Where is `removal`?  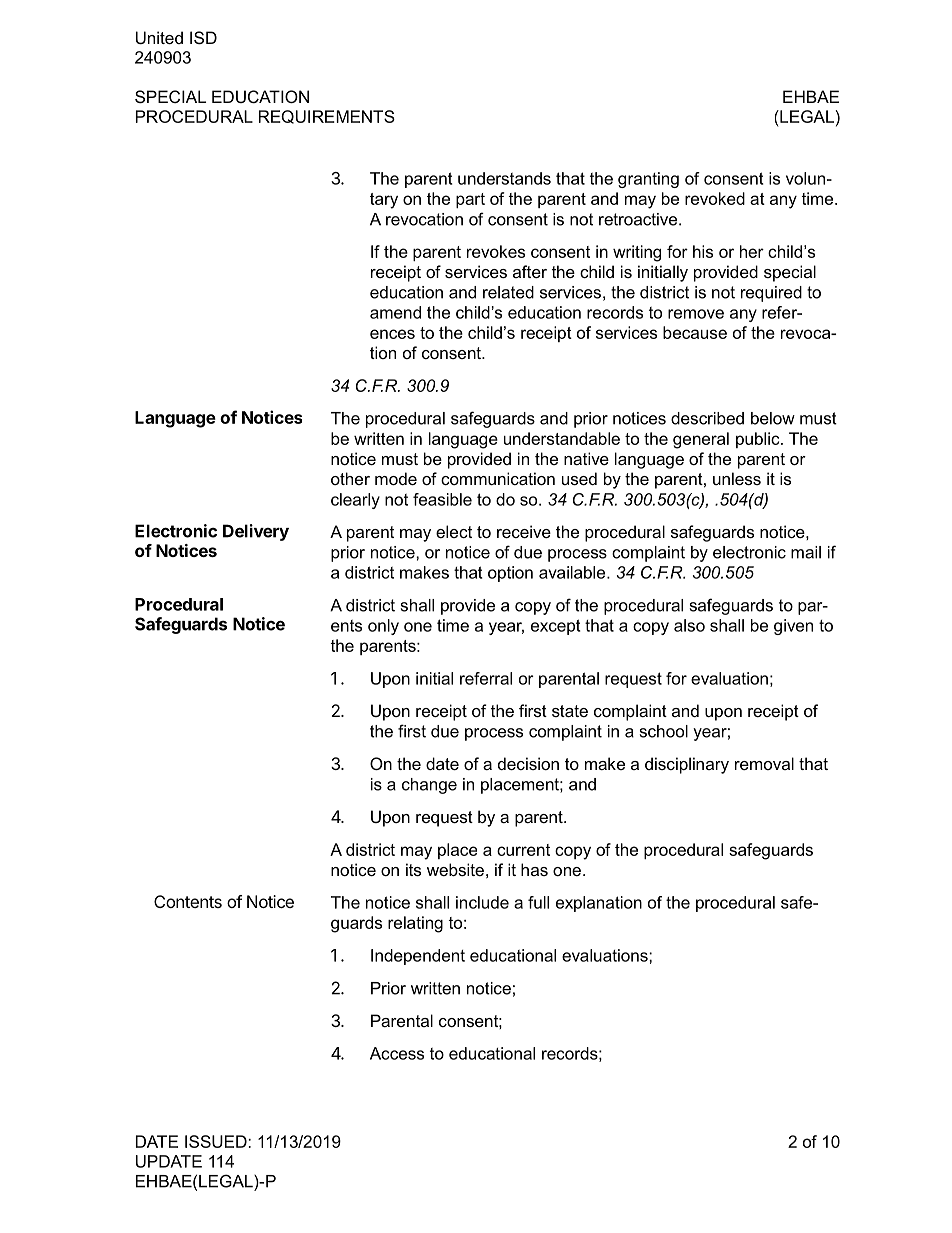 removal is located at coordinates (764, 763).
